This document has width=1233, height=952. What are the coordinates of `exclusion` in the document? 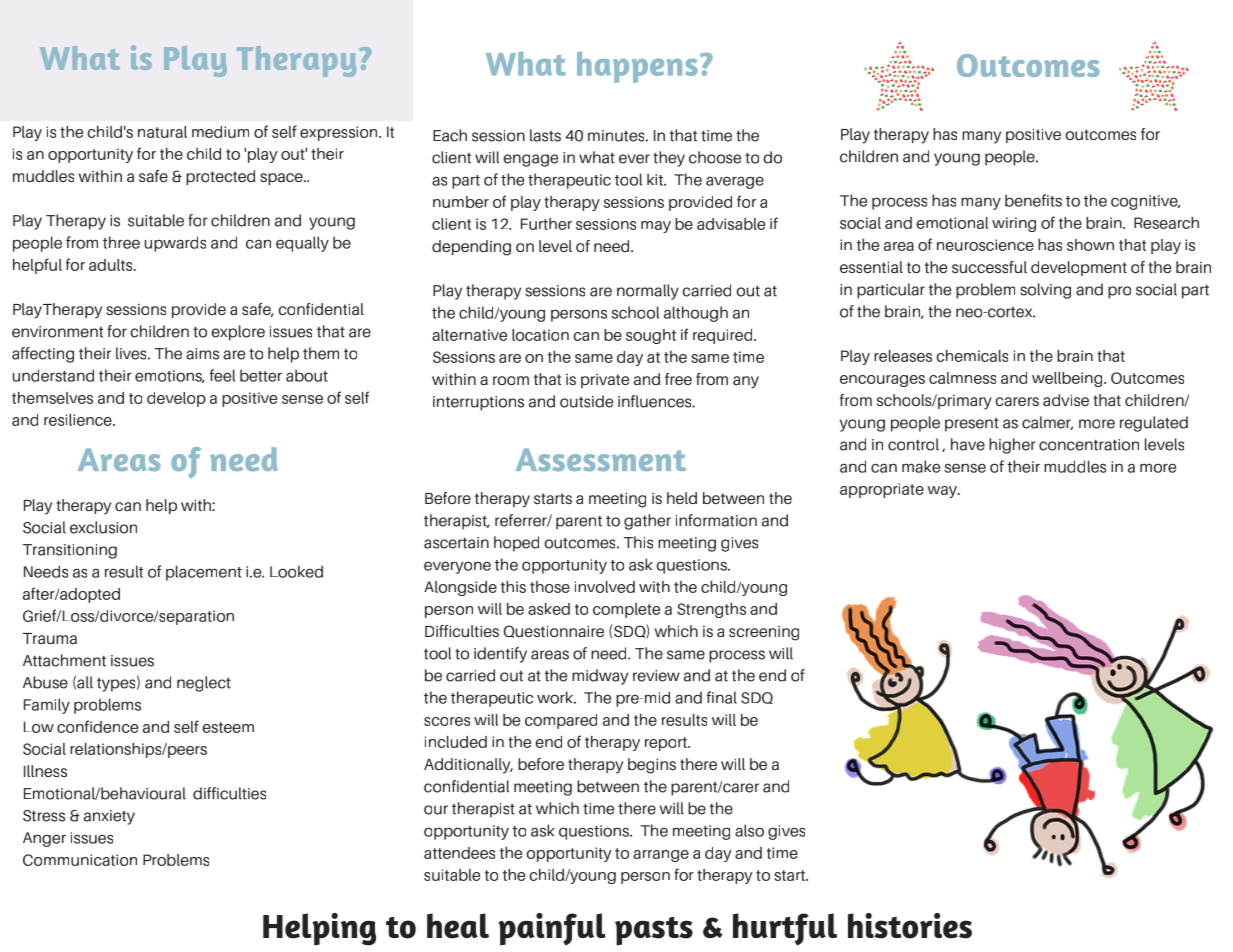 It's located at (103, 527).
